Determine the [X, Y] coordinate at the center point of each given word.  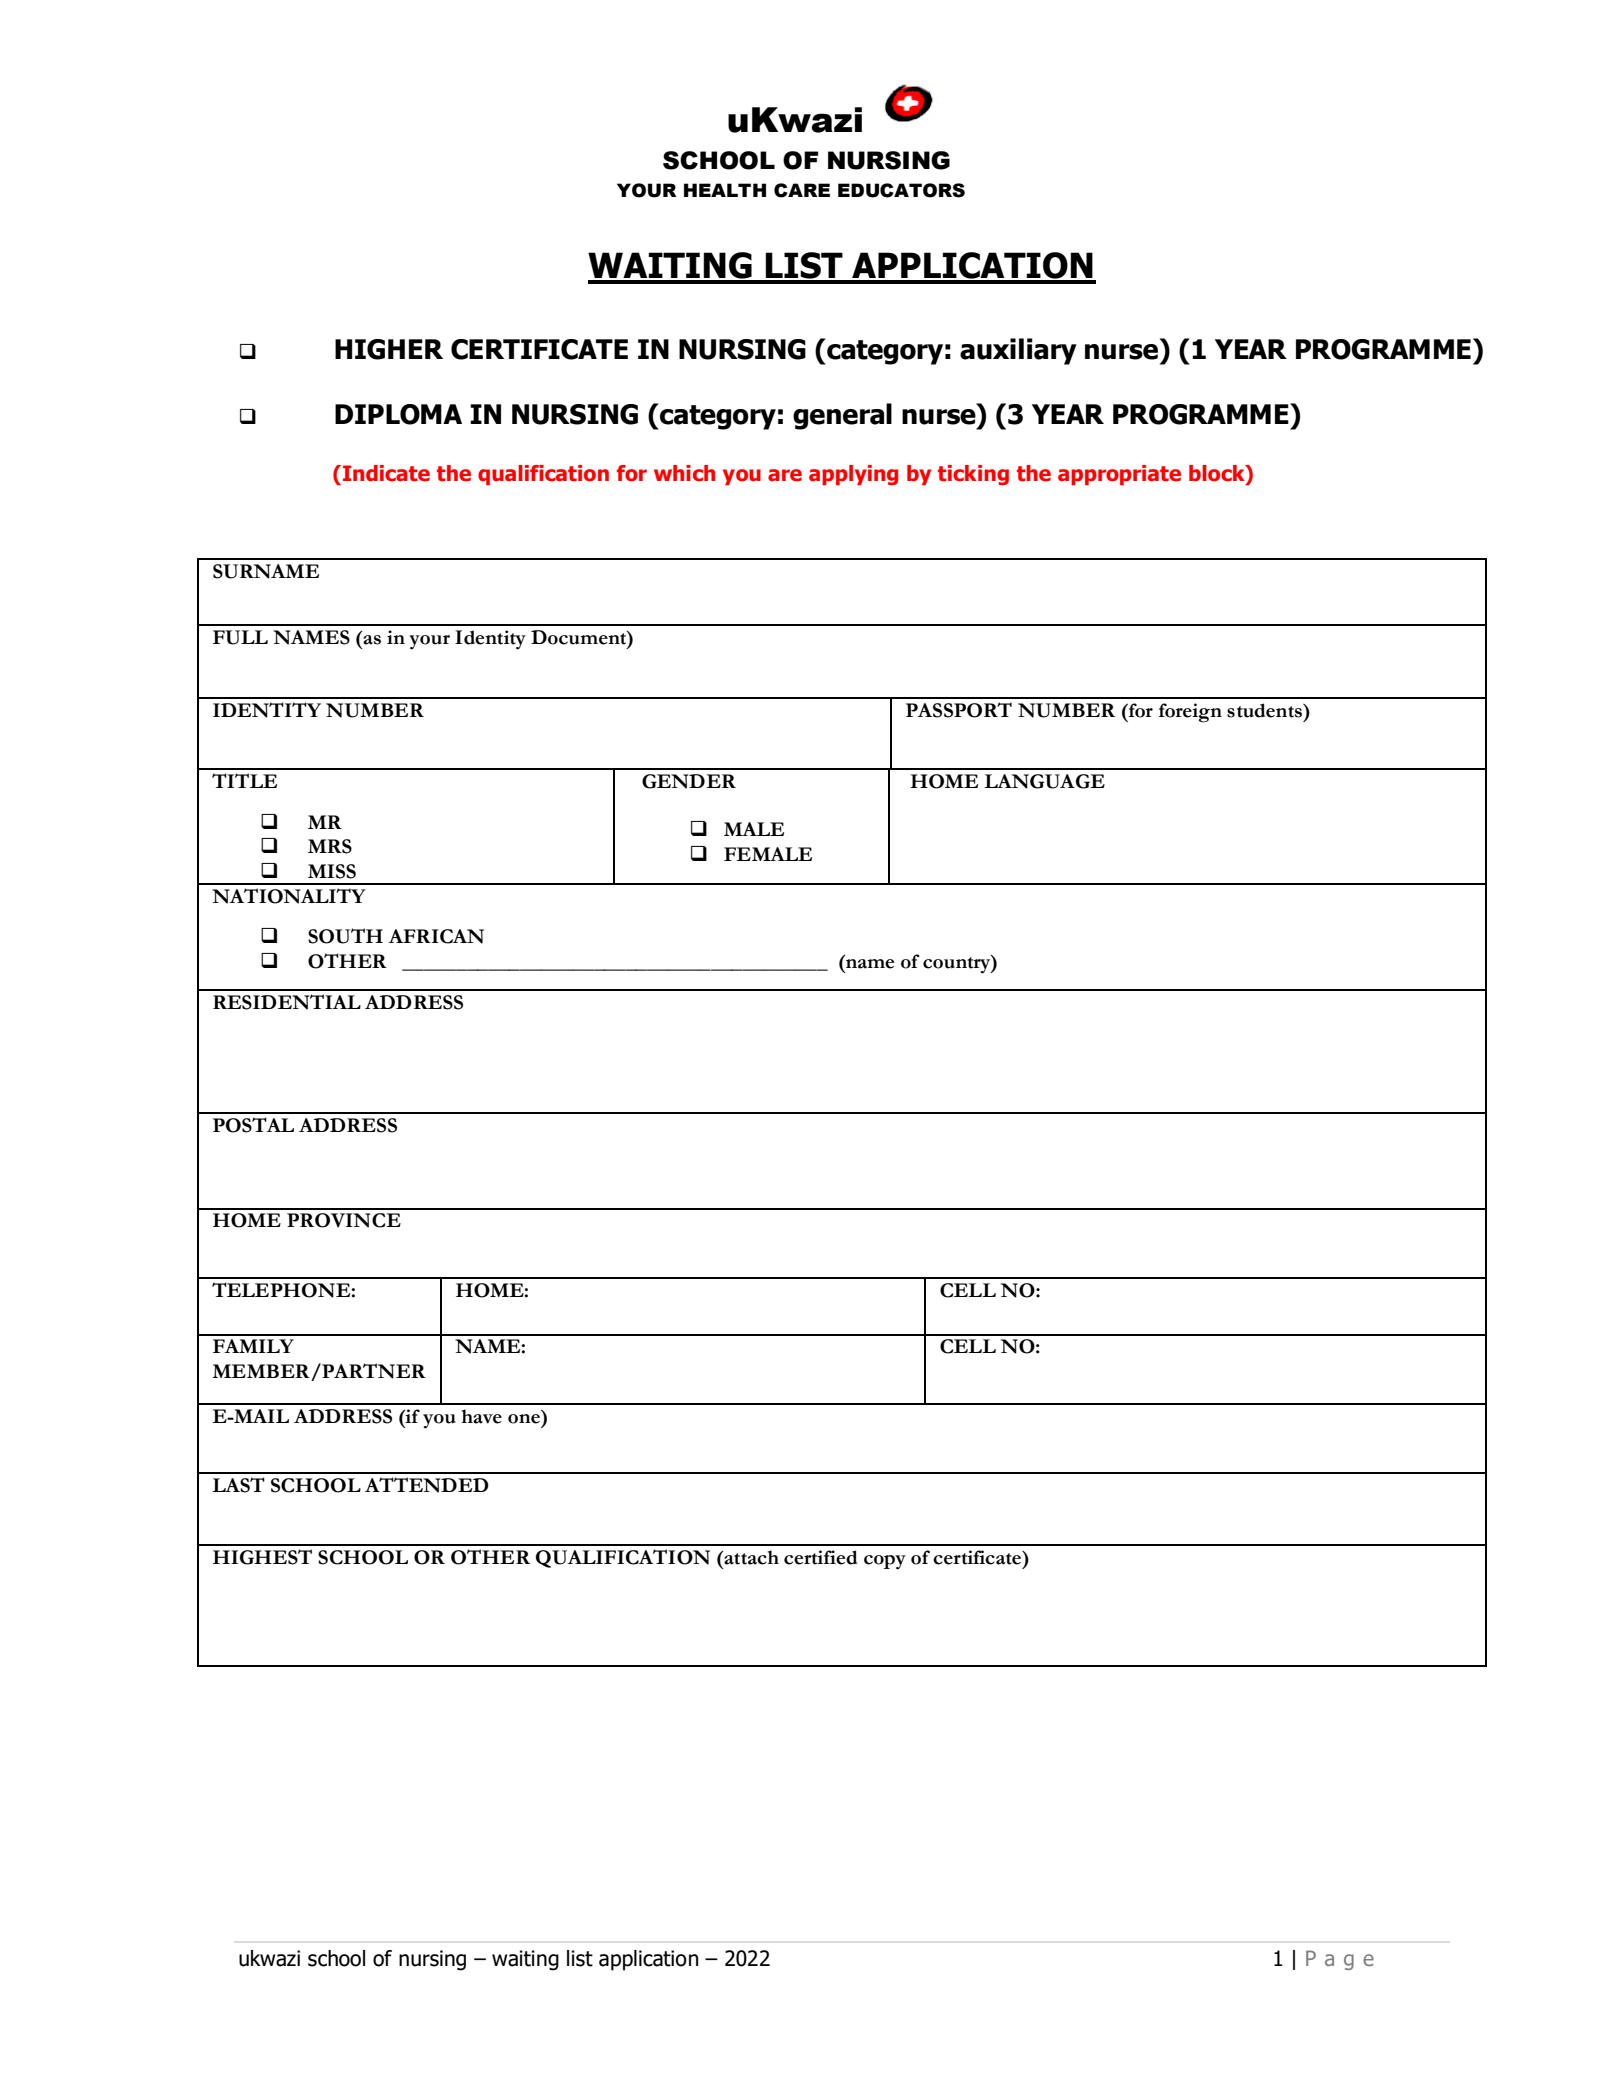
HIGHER [389, 349]
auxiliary [1018, 351]
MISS [332, 871]
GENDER [689, 781]
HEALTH [725, 190]
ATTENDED [427, 1485]
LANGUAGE [1044, 781]
